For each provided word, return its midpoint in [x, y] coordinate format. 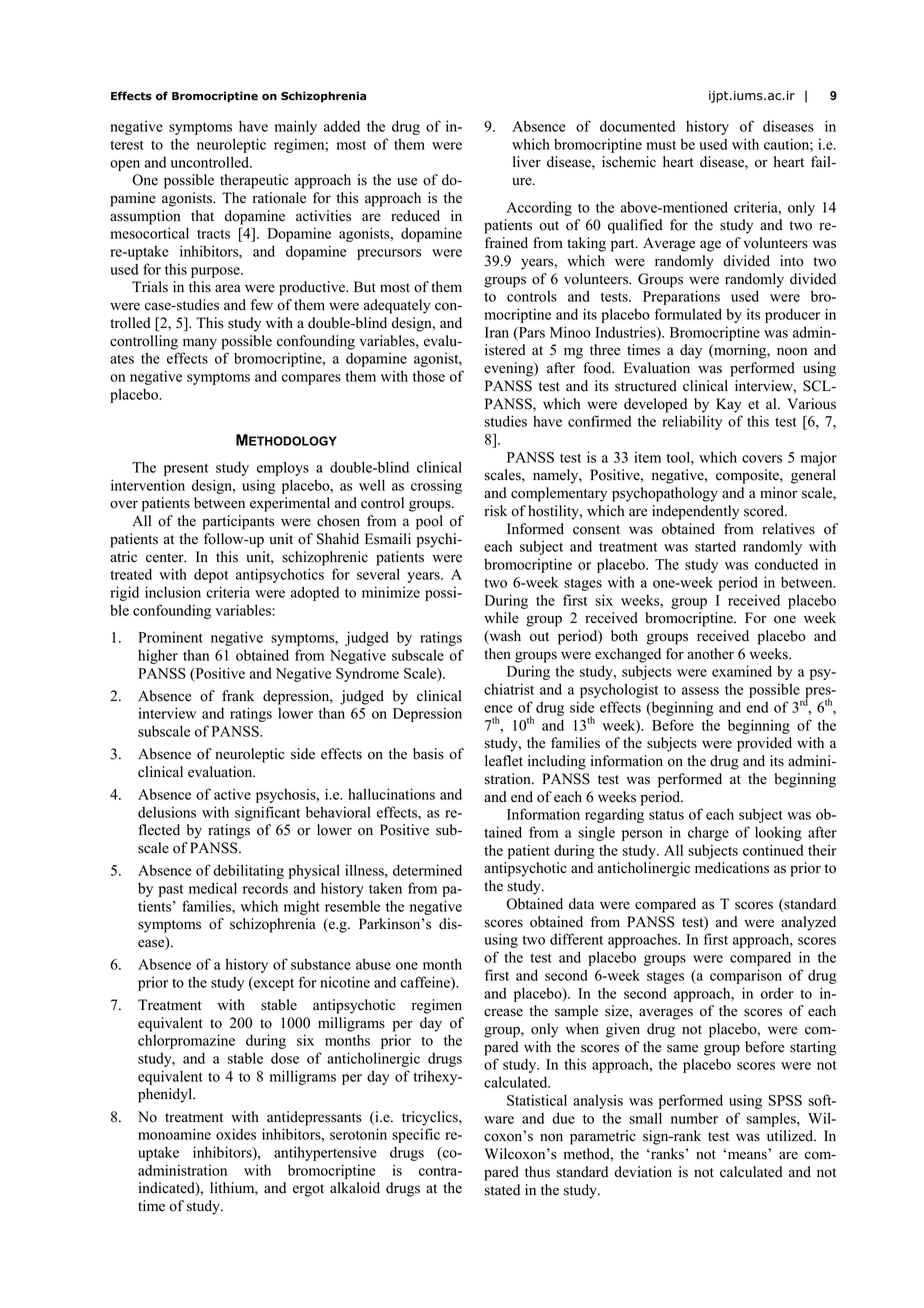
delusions [167, 812]
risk [495, 511]
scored [765, 511]
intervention [148, 485]
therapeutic [254, 181]
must [661, 145]
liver [527, 162]
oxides [236, 1134]
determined [427, 870]
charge [708, 833]
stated [502, 1190]
